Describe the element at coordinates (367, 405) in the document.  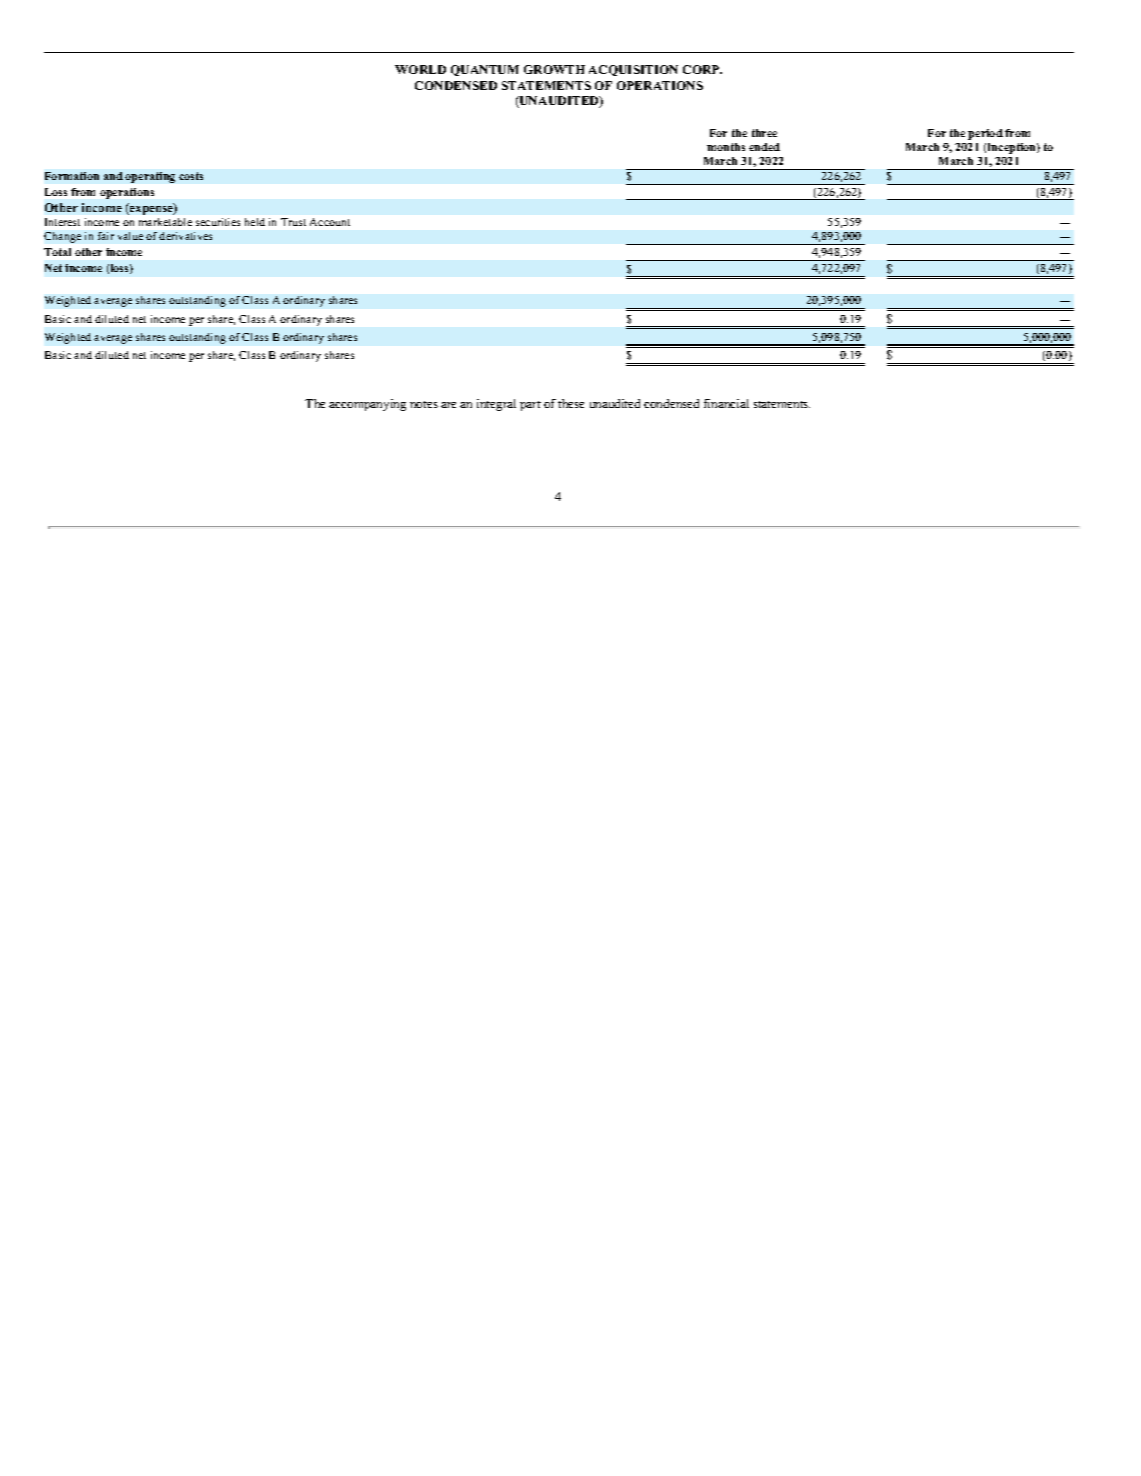
I see `accompanying` at that location.
